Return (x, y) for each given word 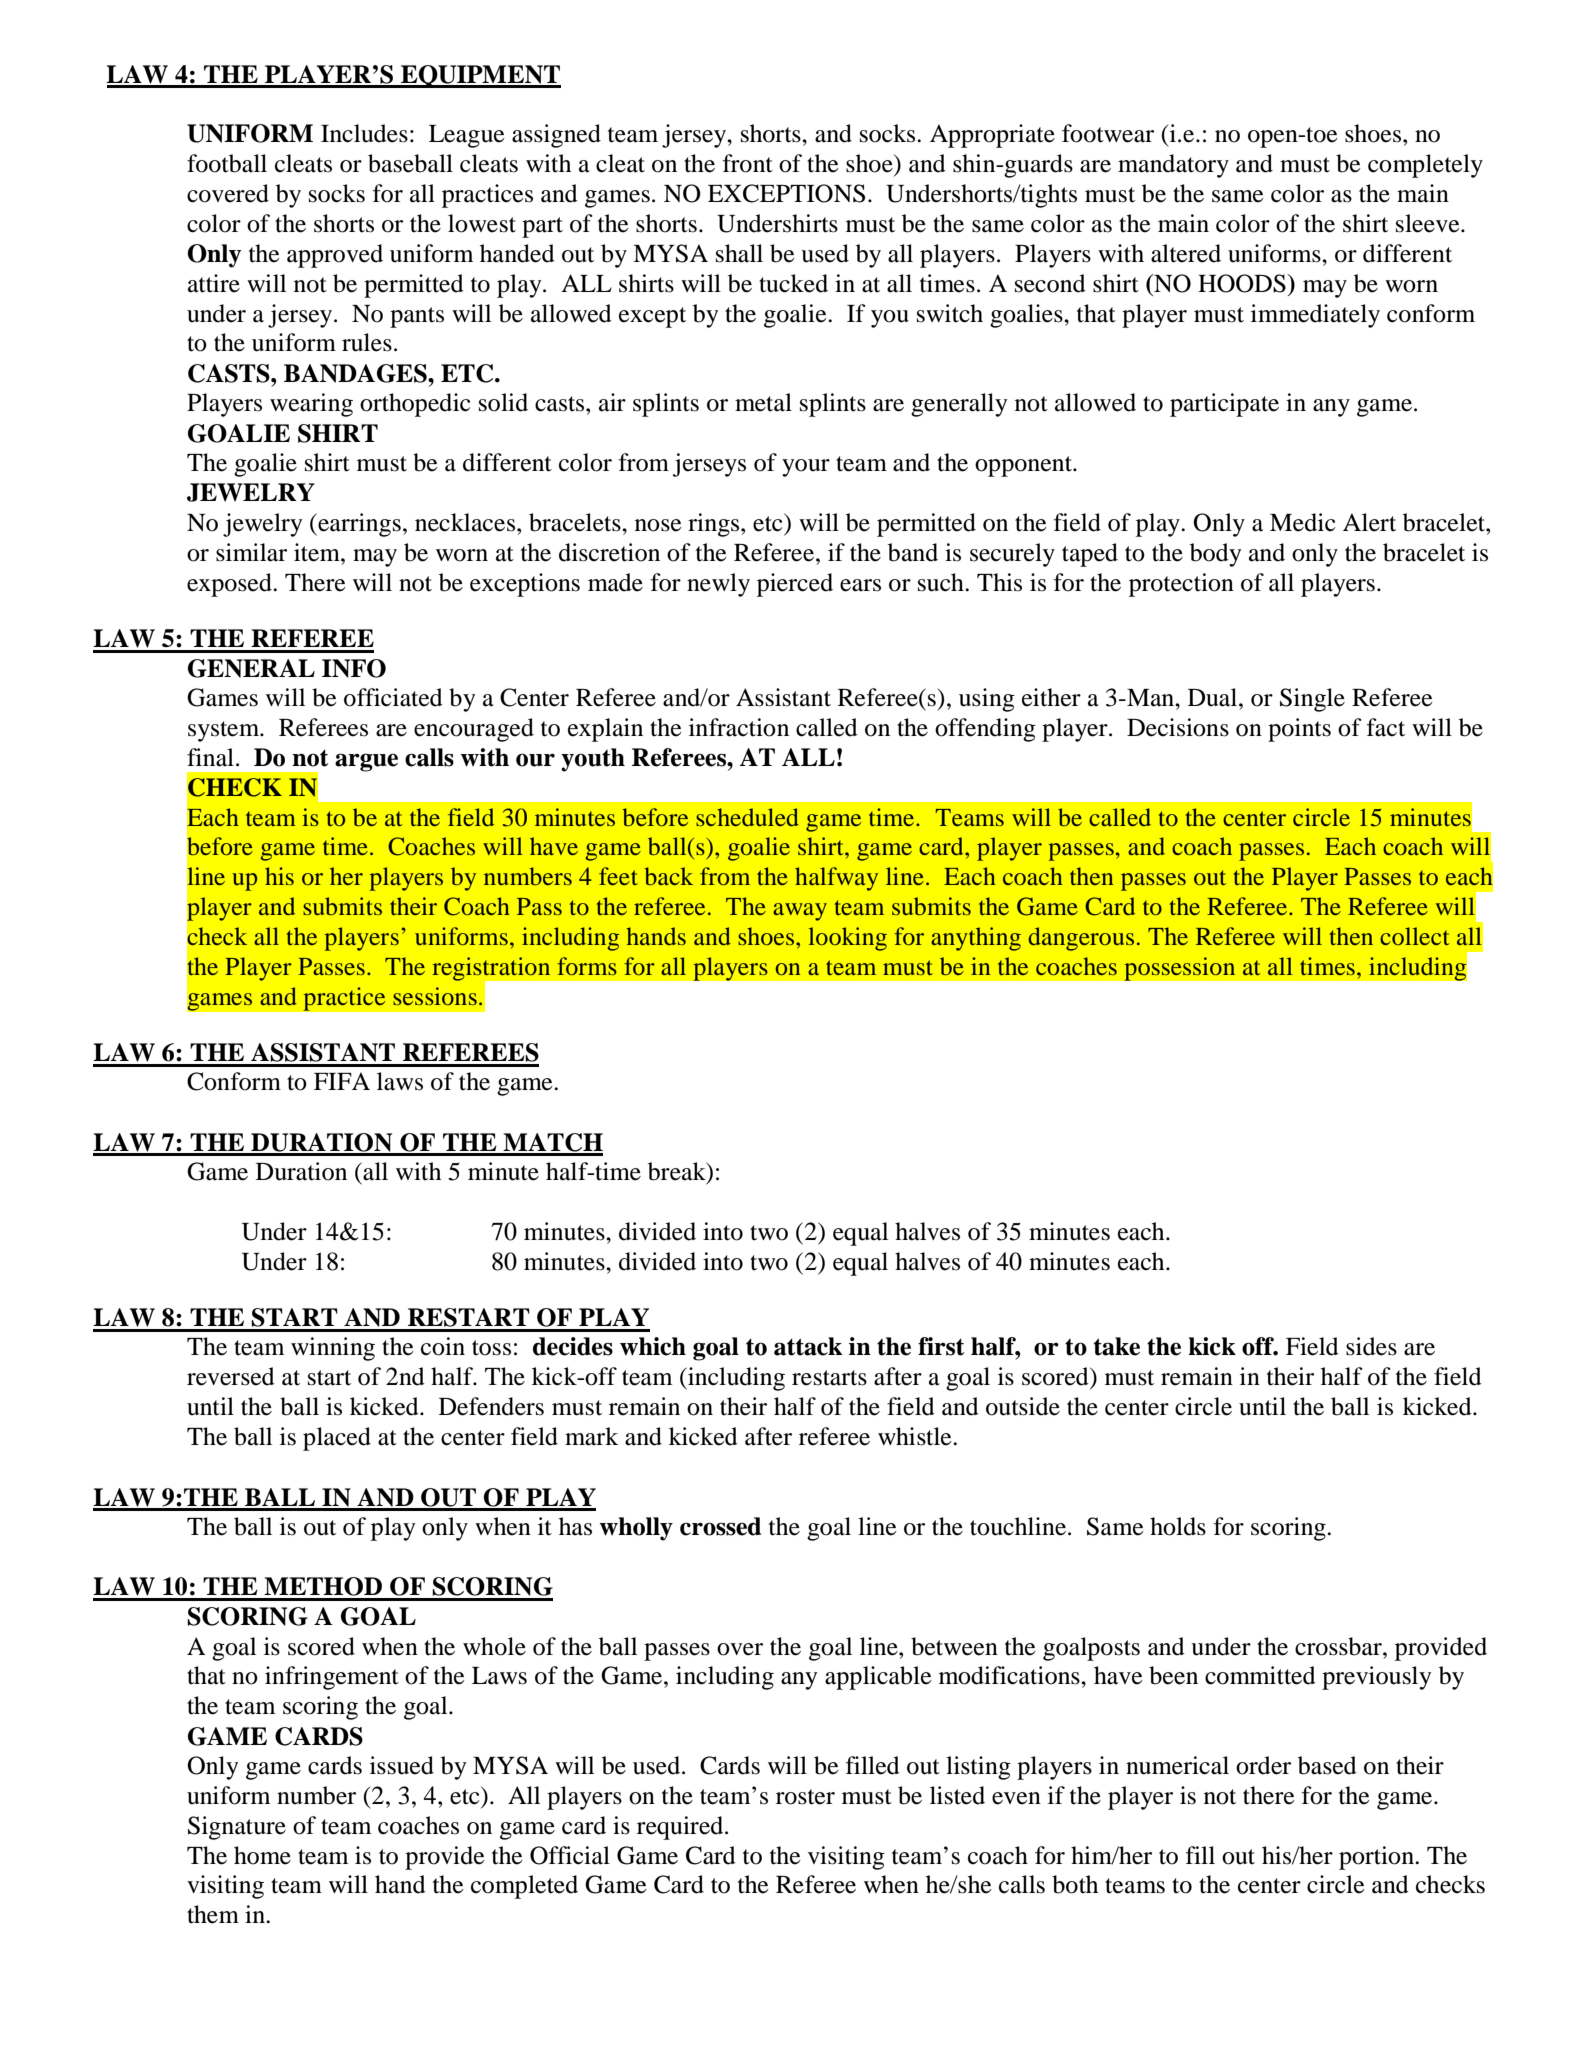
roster (805, 1797)
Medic (1303, 522)
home (262, 1855)
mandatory (1173, 166)
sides (1371, 1346)
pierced (795, 585)
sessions (435, 996)
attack (808, 1346)
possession (1180, 969)
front (748, 163)
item (318, 552)
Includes (364, 133)
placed (337, 1439)
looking (848, 939)
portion (1377, 1858)
